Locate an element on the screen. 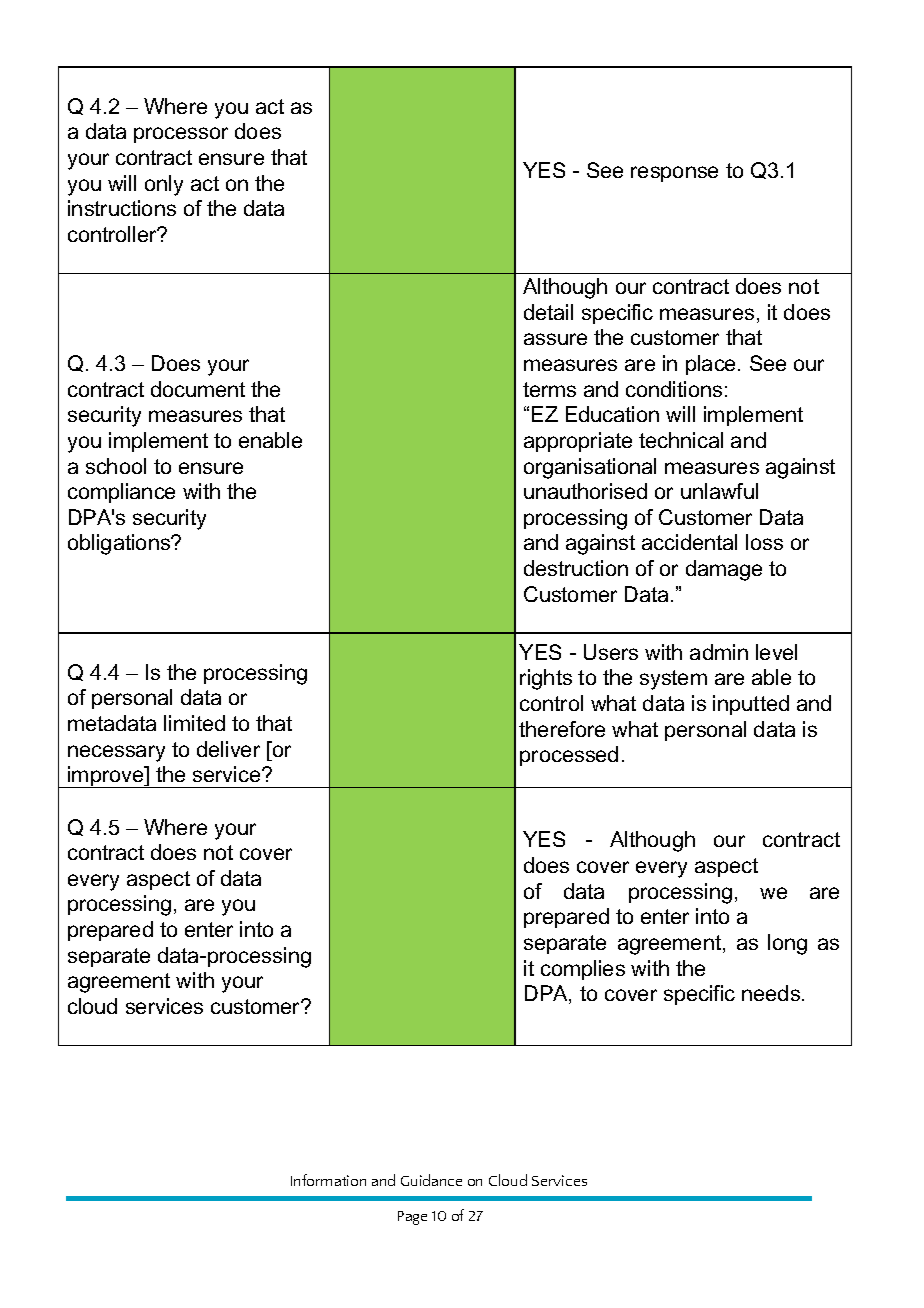  compliance is located at coordinates (121, 493).
